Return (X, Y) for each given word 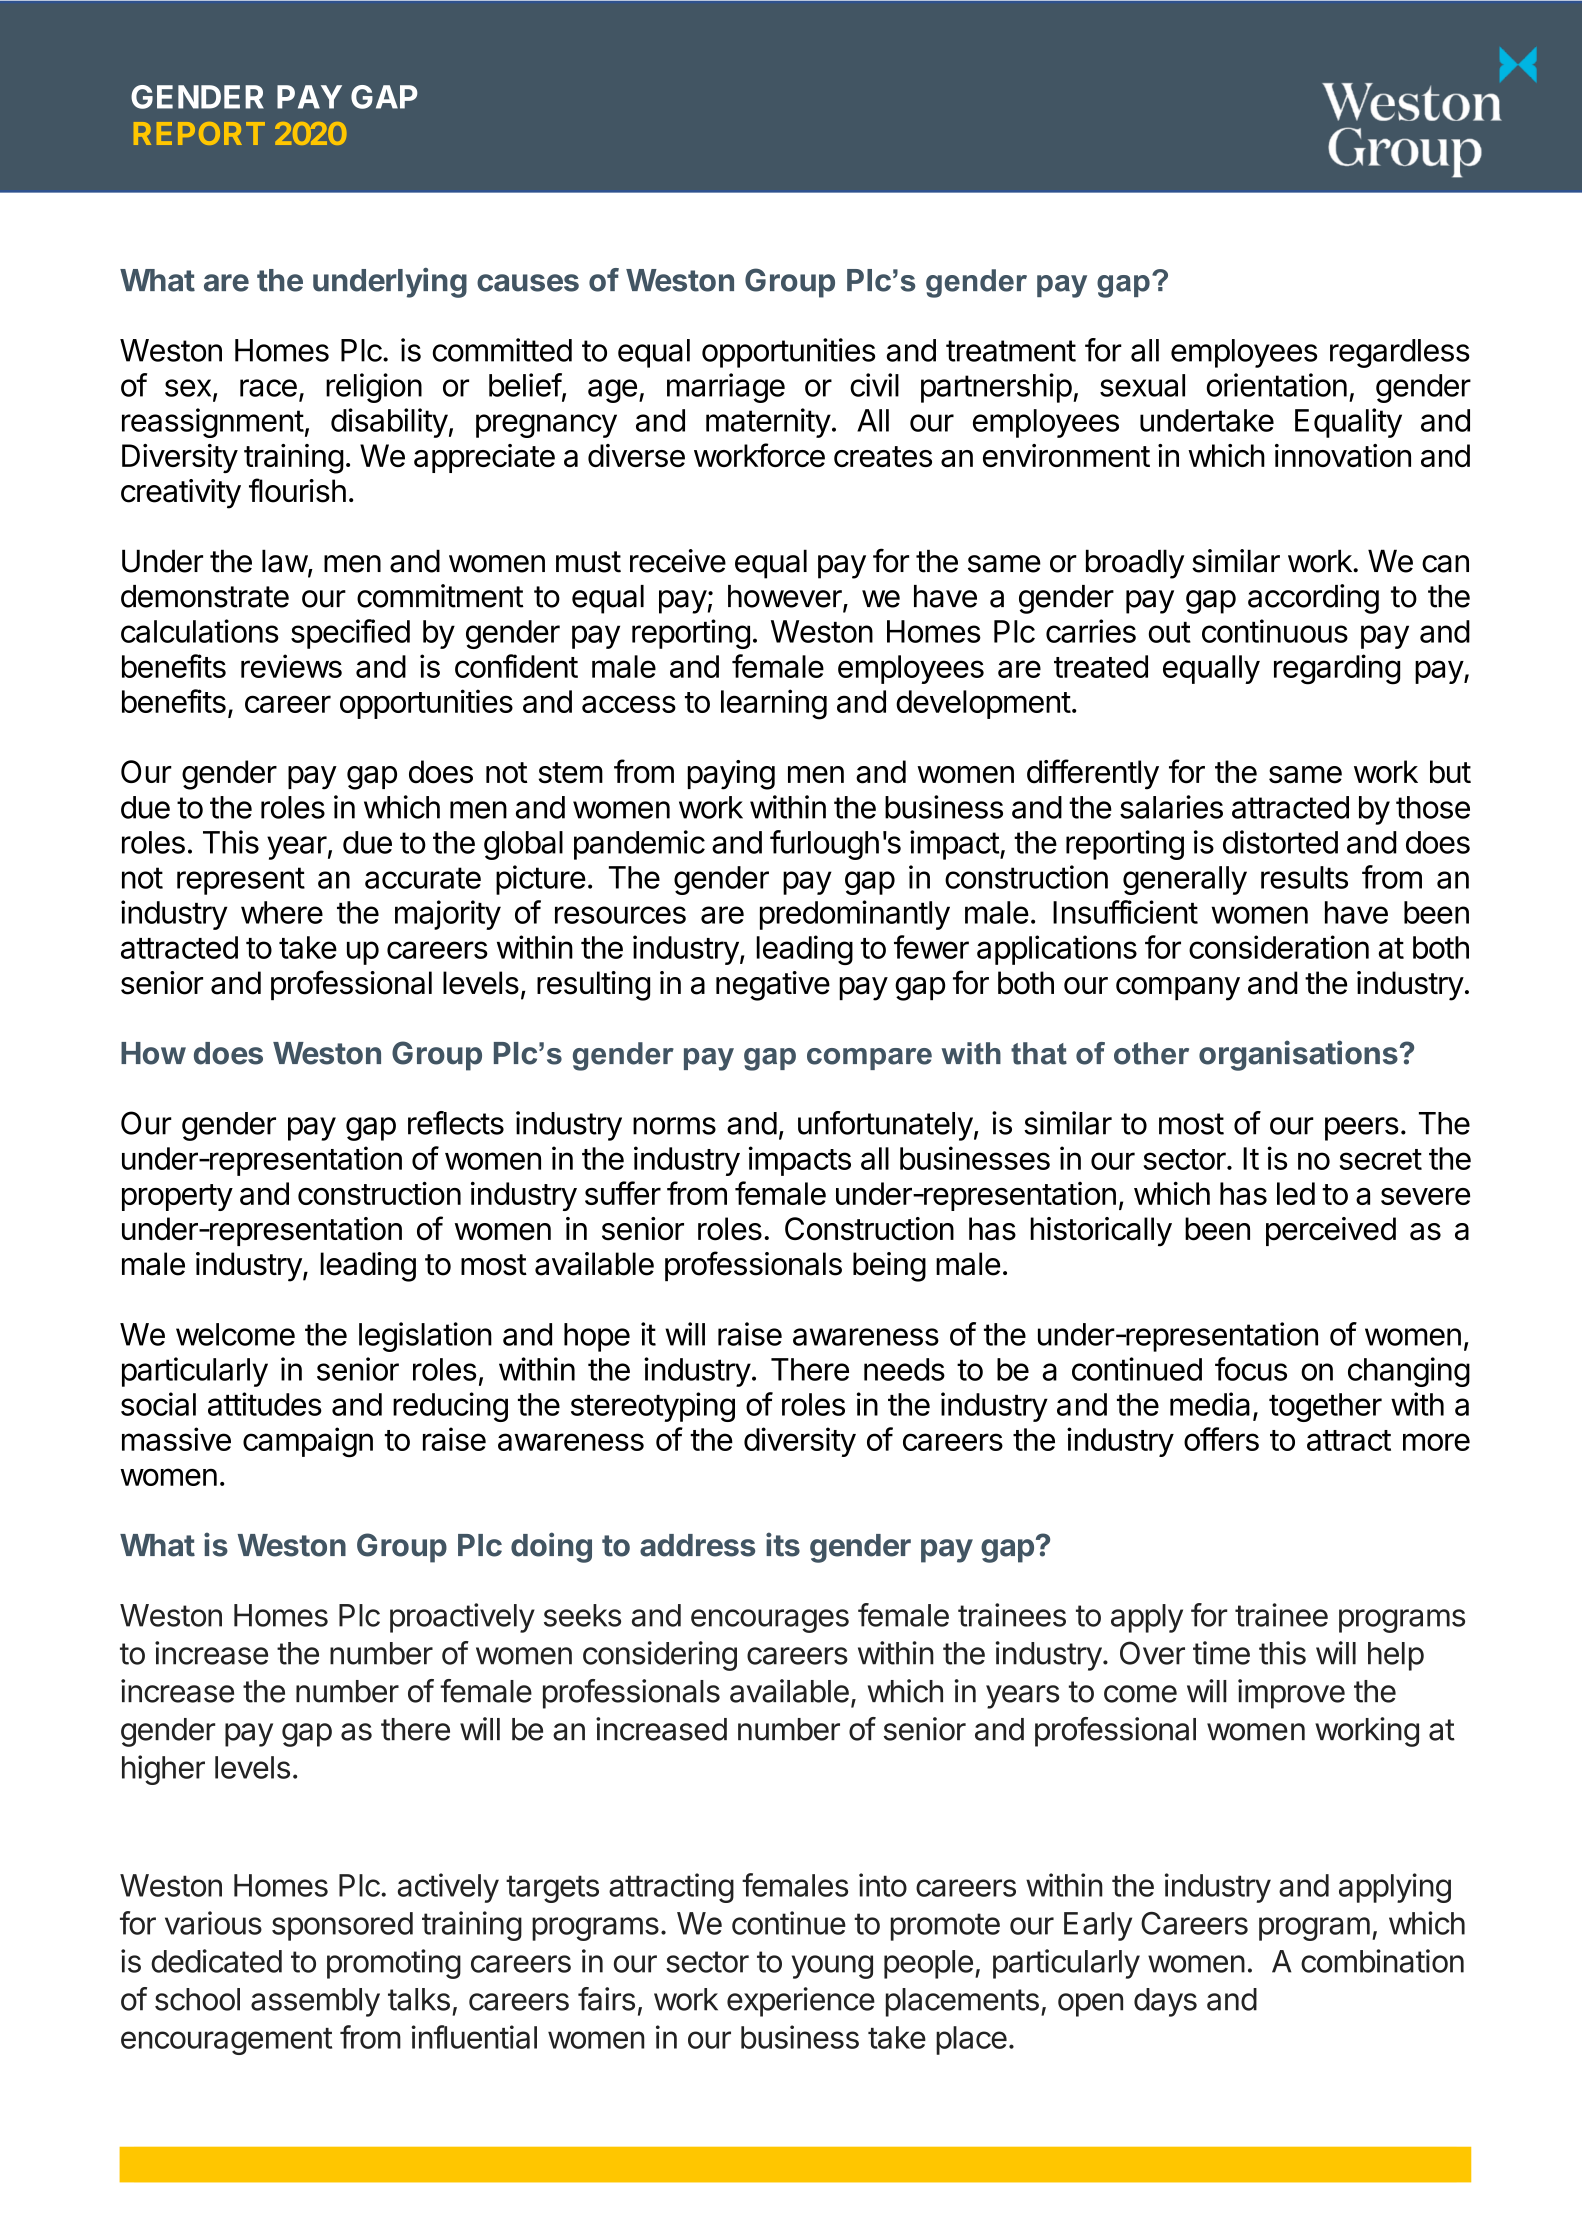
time (1221, 1653)
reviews (291, 666)
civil (874, 385)
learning (774, 704)
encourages (770, 1621)
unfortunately (885, 1126)
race (268, 388)
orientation (1277, 385)
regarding (1337, 669)
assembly (315, 2002)
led (1296, 1193)
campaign (308, 1442)
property (177, 1197)
